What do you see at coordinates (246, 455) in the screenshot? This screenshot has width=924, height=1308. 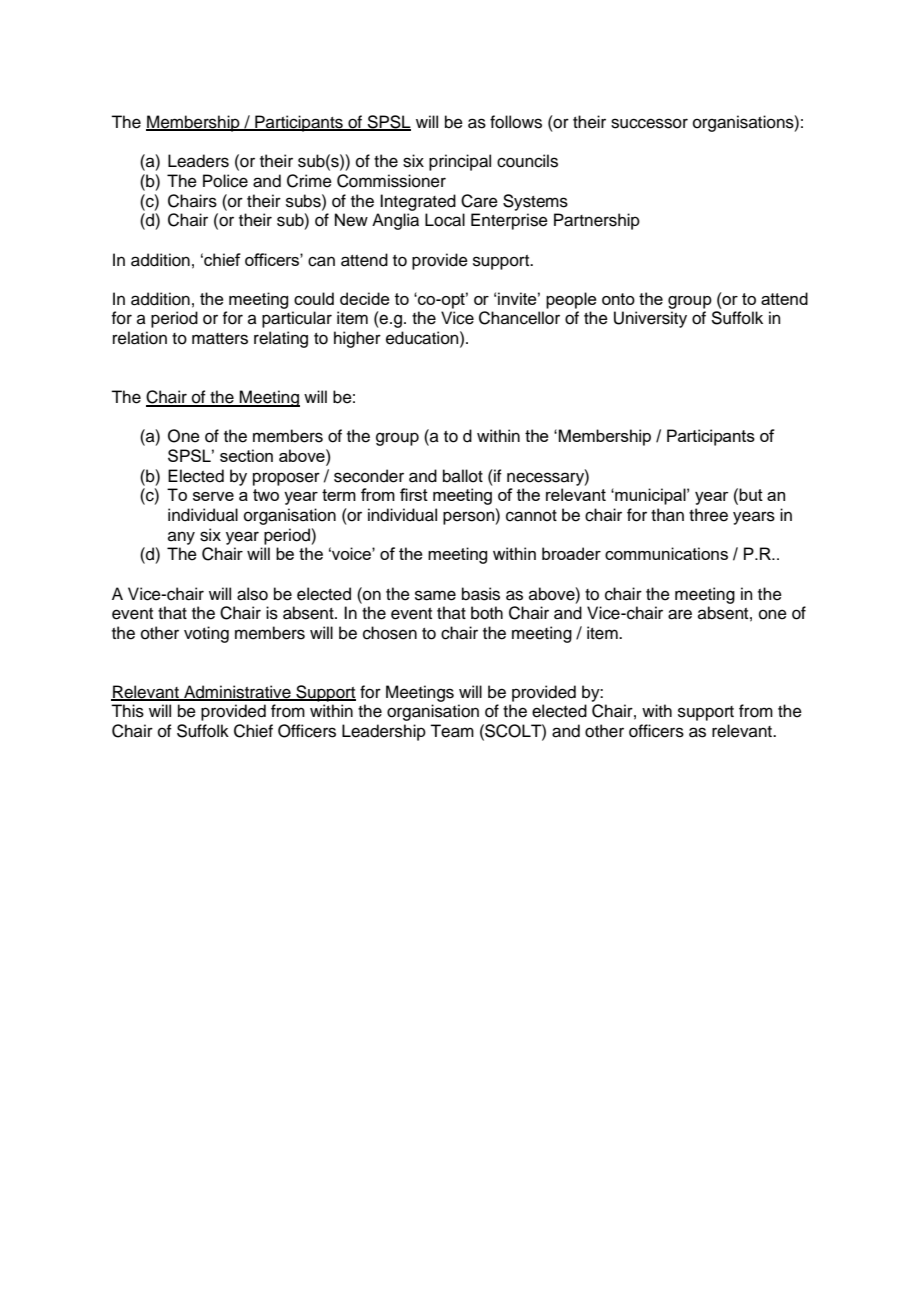 I see `section` at bounding box center [246, 455].
